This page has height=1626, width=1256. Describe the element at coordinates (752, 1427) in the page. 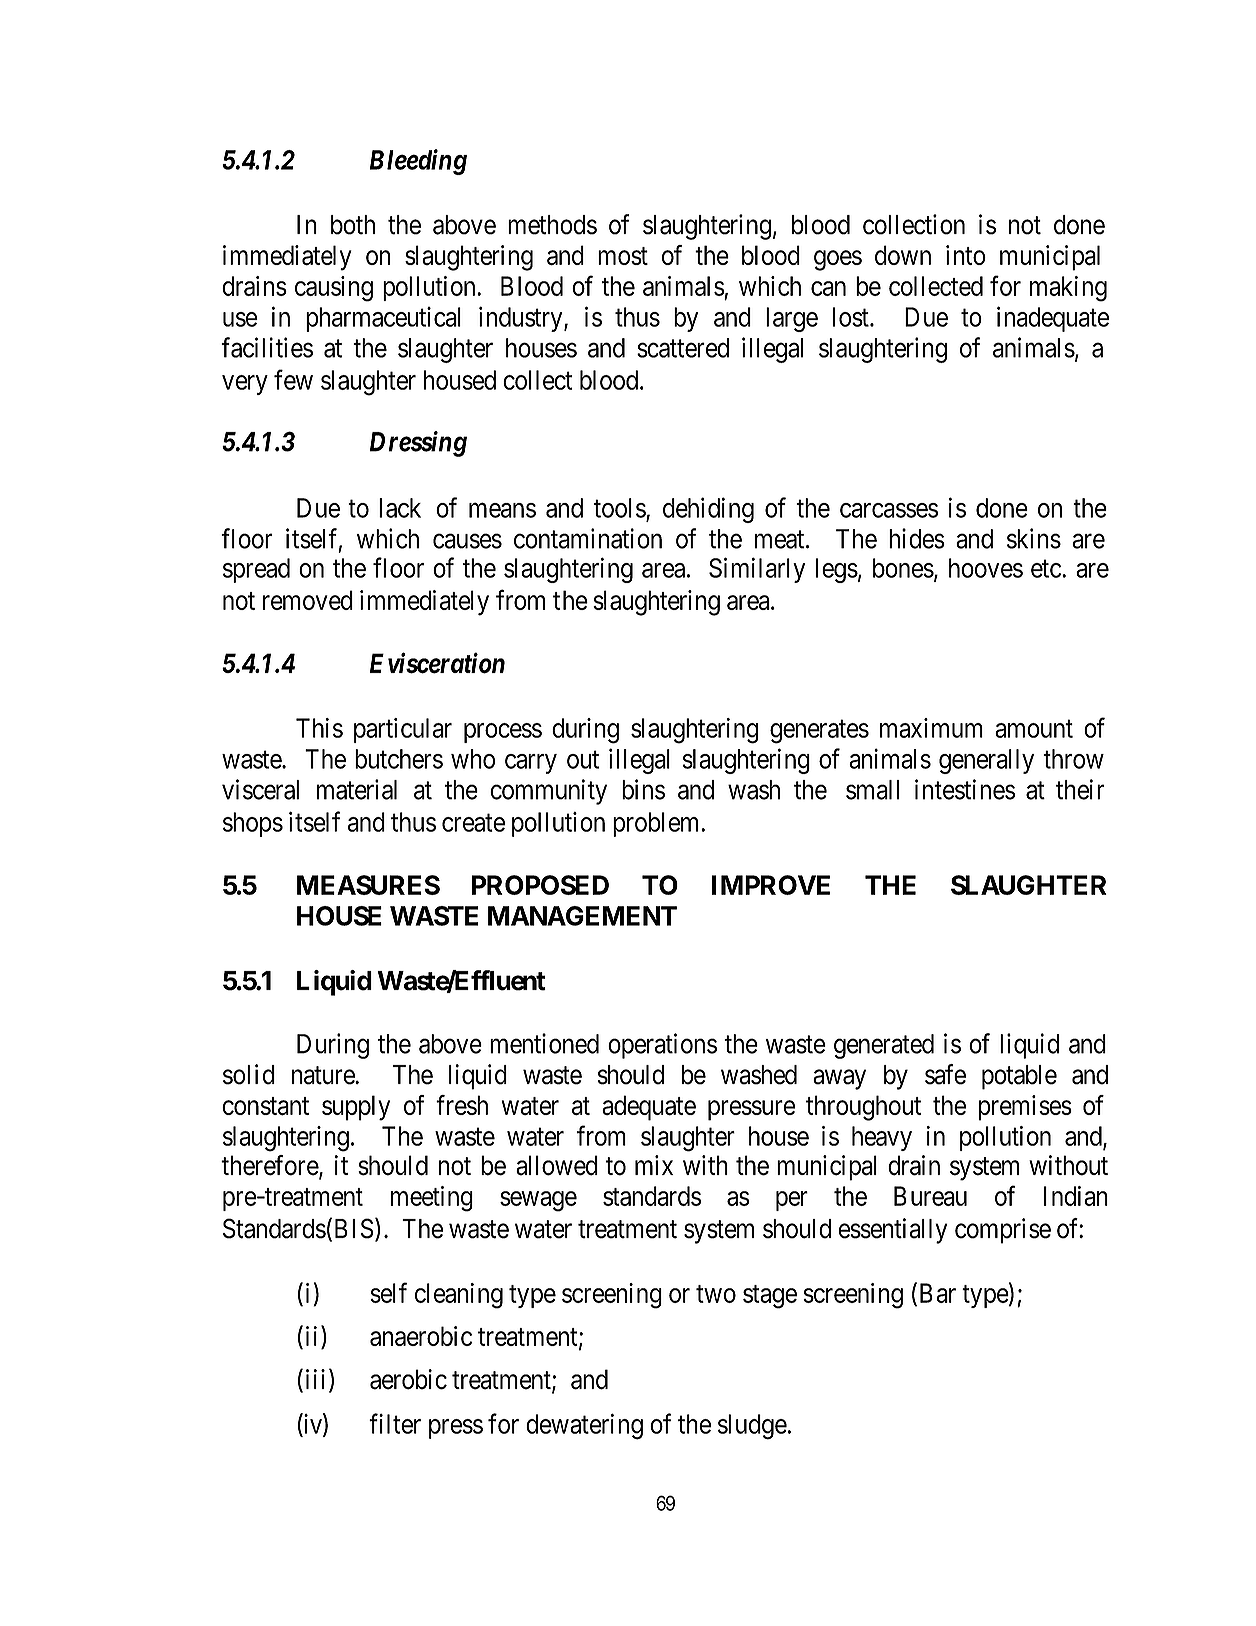

I see `sludge` at that location.
